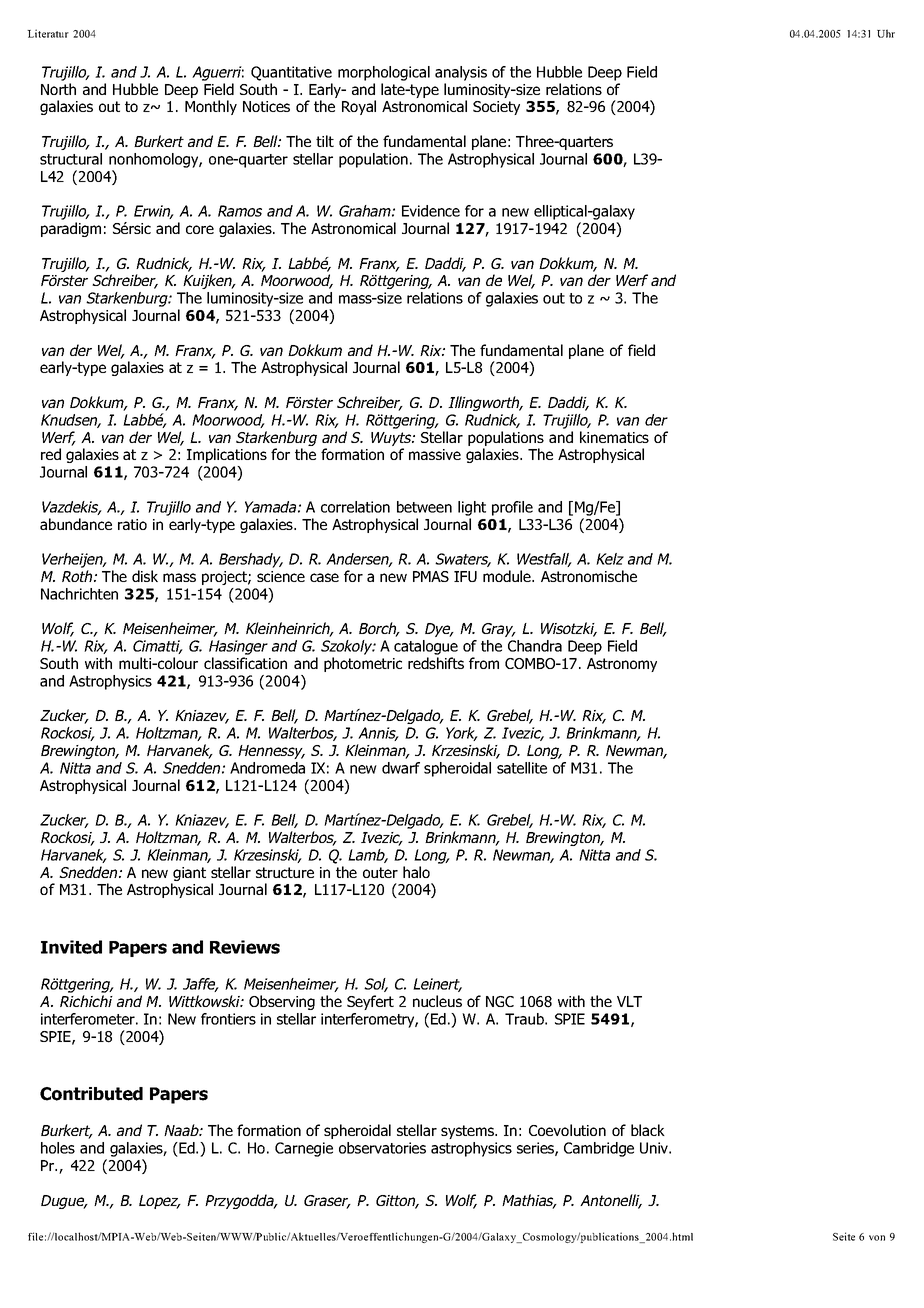 The height and width of the screenshot is (1308, 924). What do you see at coordinates (267, 768) in the screenshot?
I see `Andromeda` at bounding box center [267, 768].
